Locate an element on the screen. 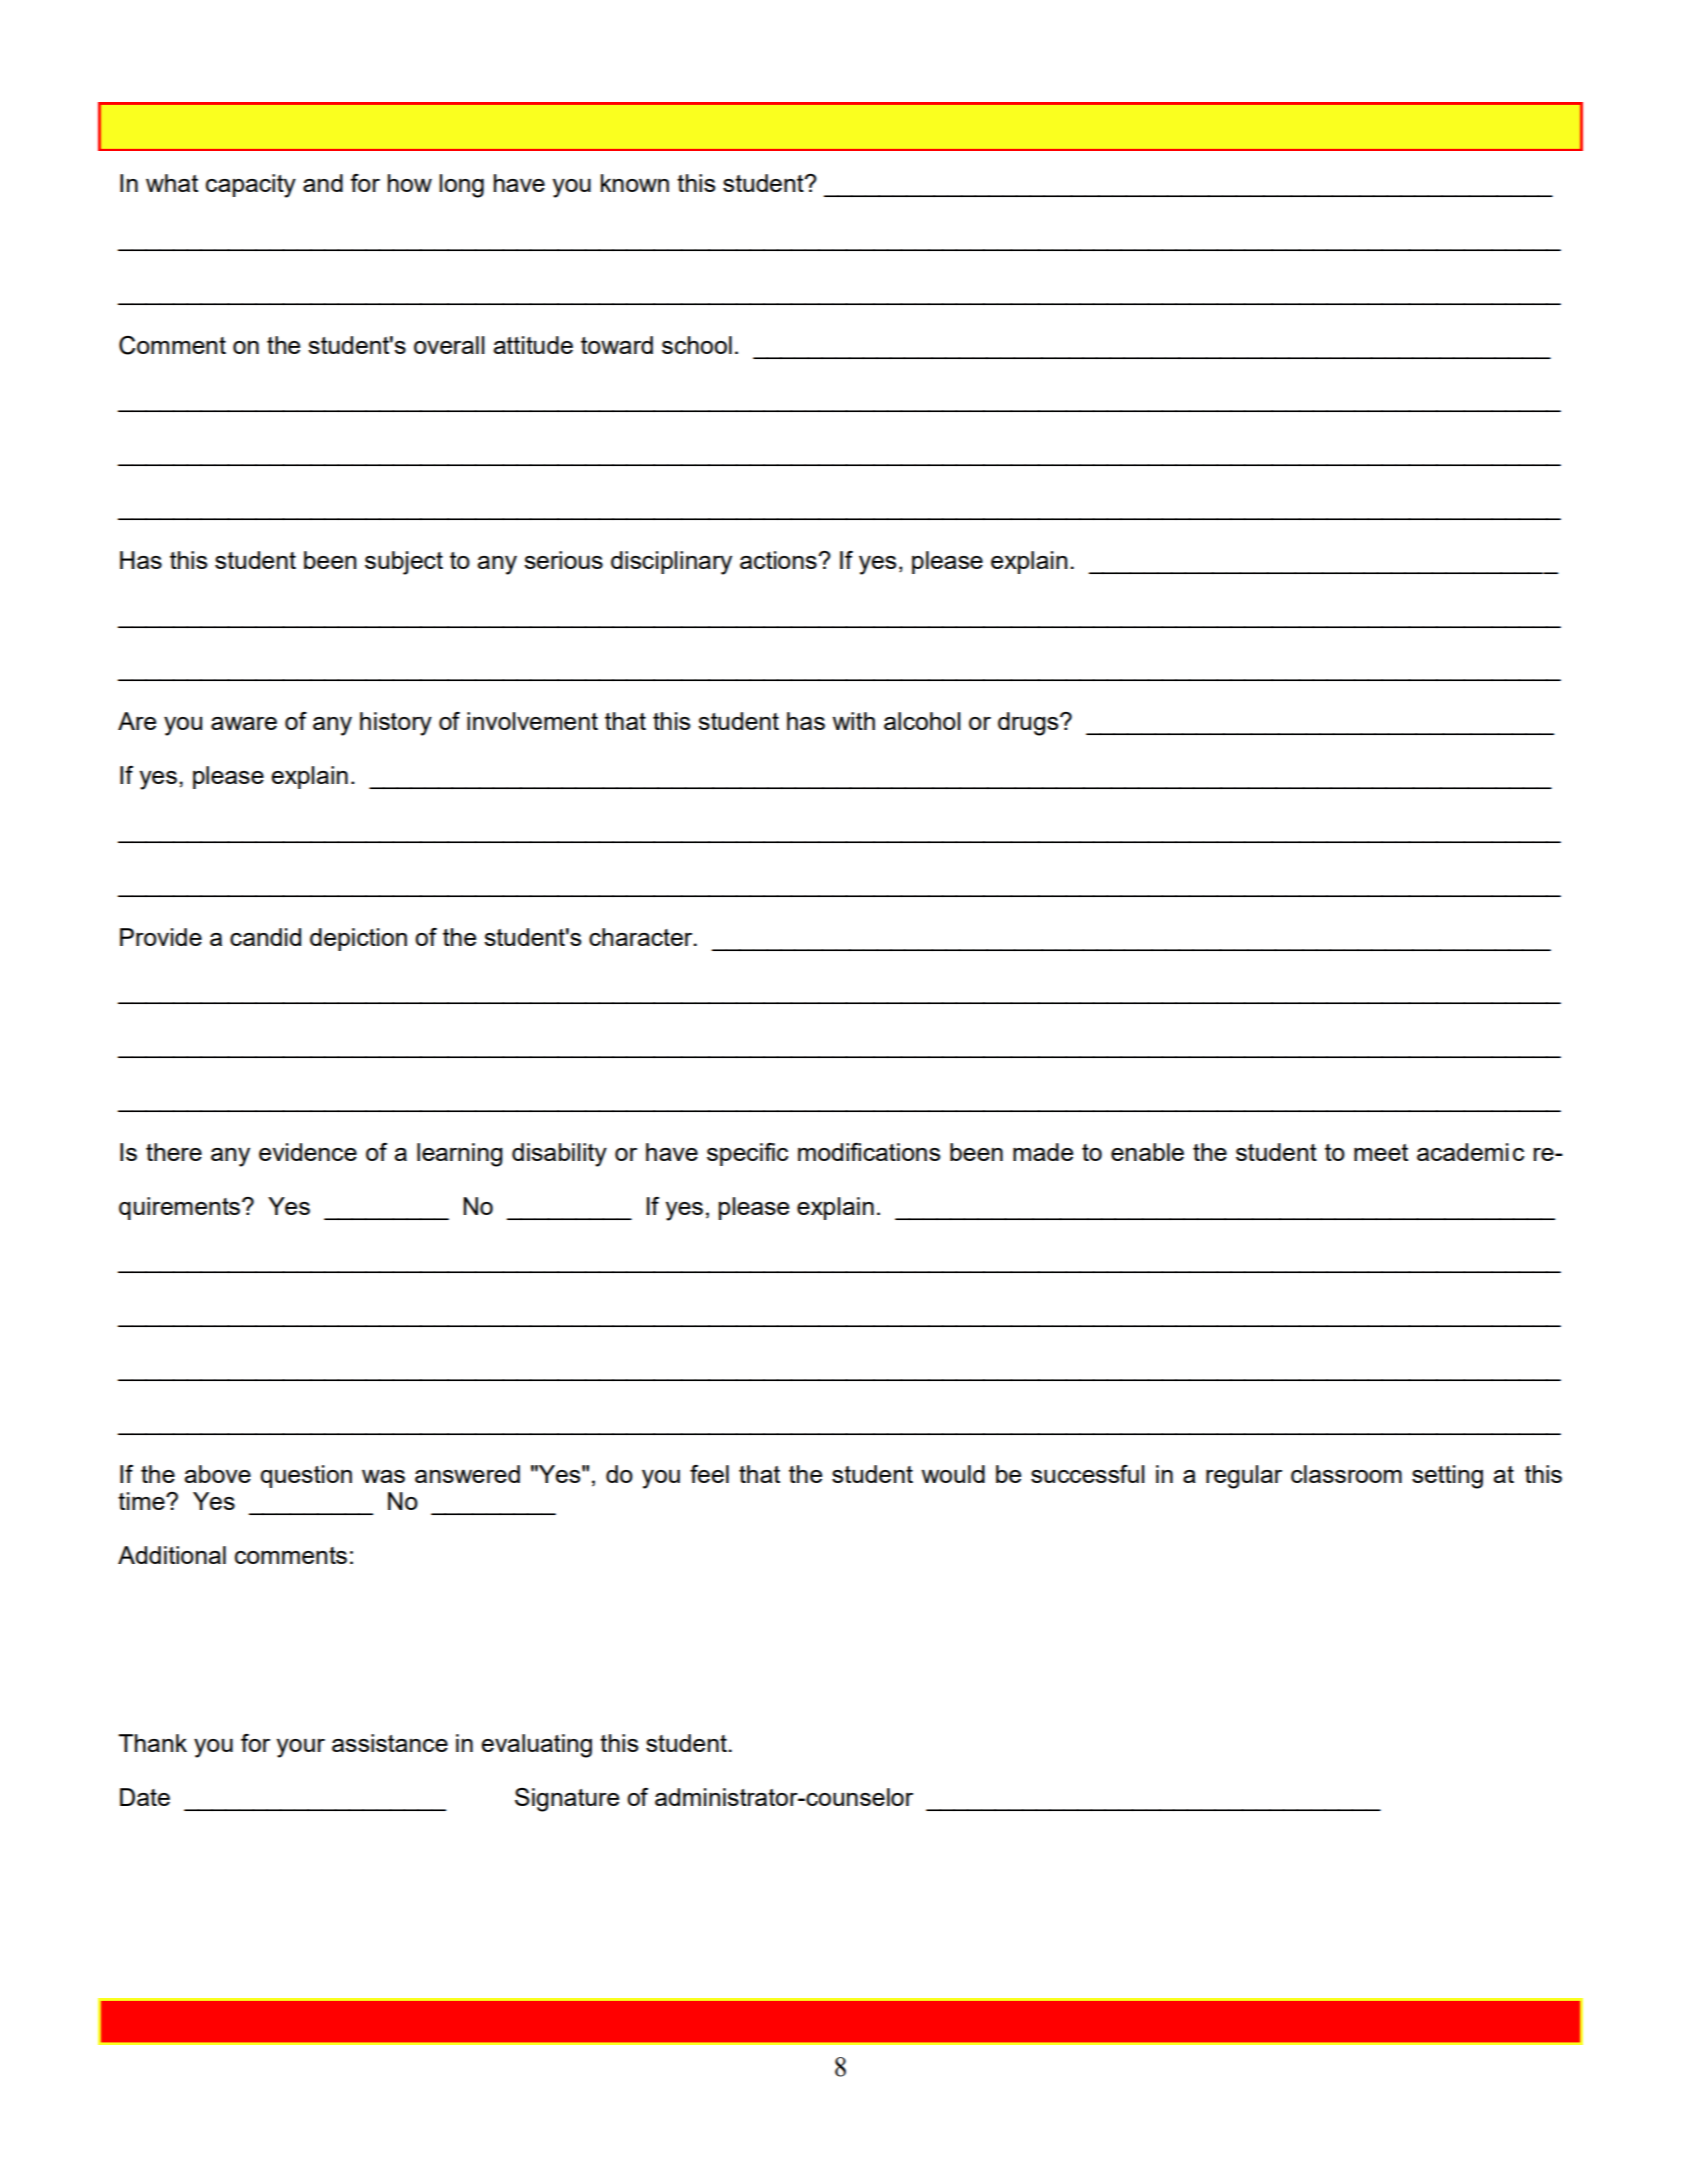  known is located at coordinates (635, 183).
